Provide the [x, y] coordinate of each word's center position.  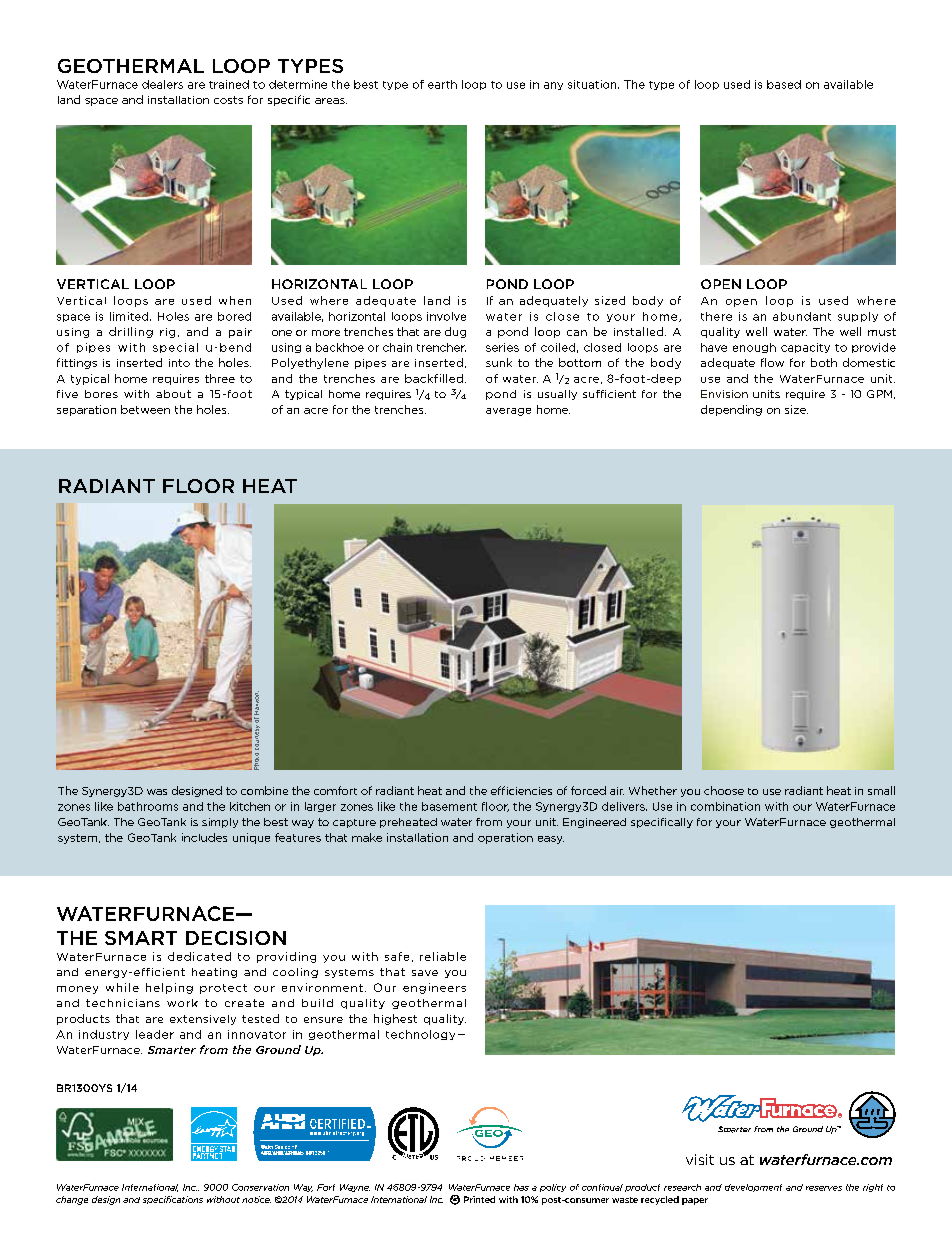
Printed [479, 1199]
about [173, 394]
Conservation [260, 1187]
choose [724, 790]
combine [264, 790]
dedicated [199, 956]
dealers [162, 84]
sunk [499, 362]
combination [725, 806]
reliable [443, 956]
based [784, 84]
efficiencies [521, 790]
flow [772, 362]
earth [442, 84]
